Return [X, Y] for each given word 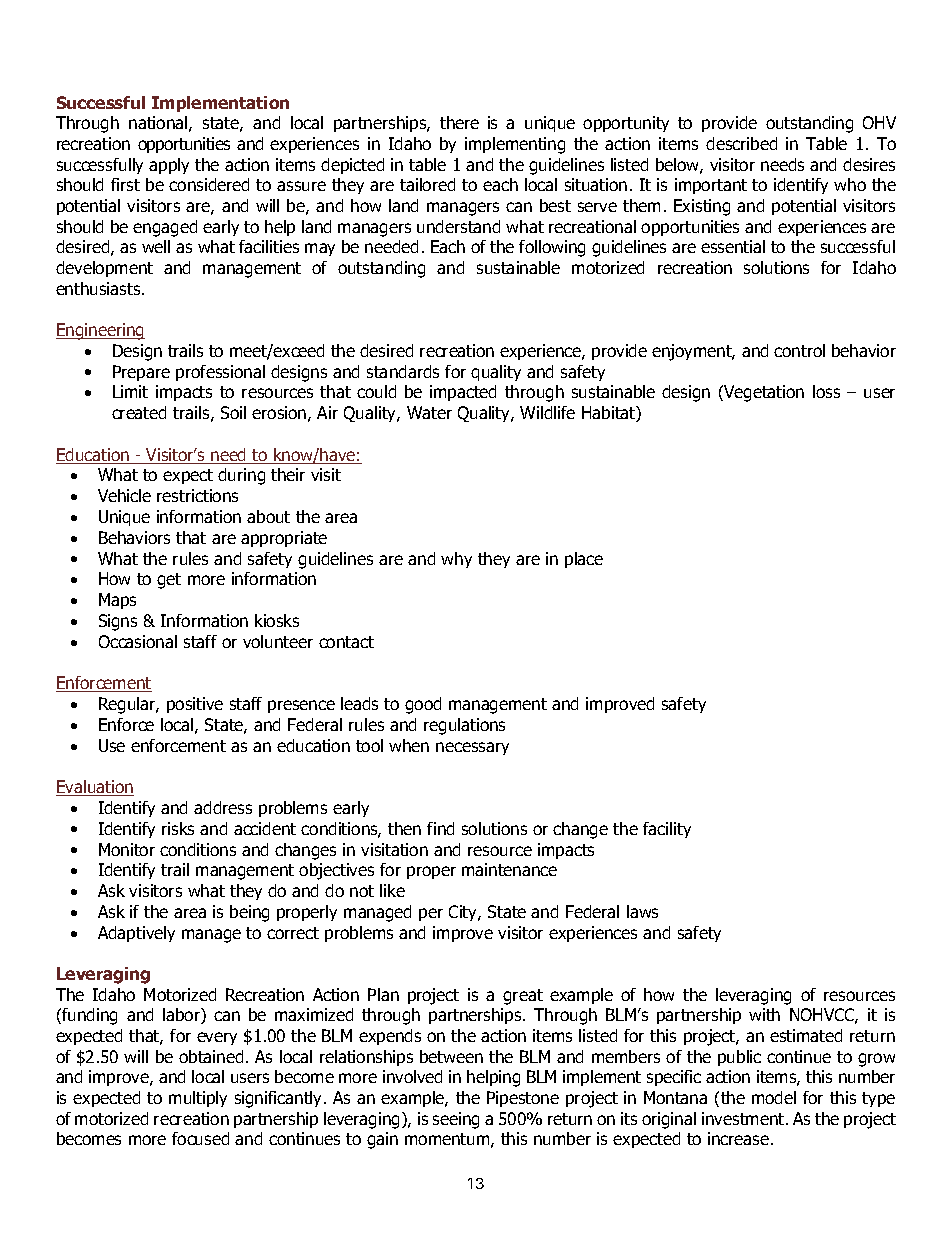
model [774, 1097]
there [459, 122]
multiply [198, 1099]
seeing [456, 1120]
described [741, 143]
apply [169, 166]
